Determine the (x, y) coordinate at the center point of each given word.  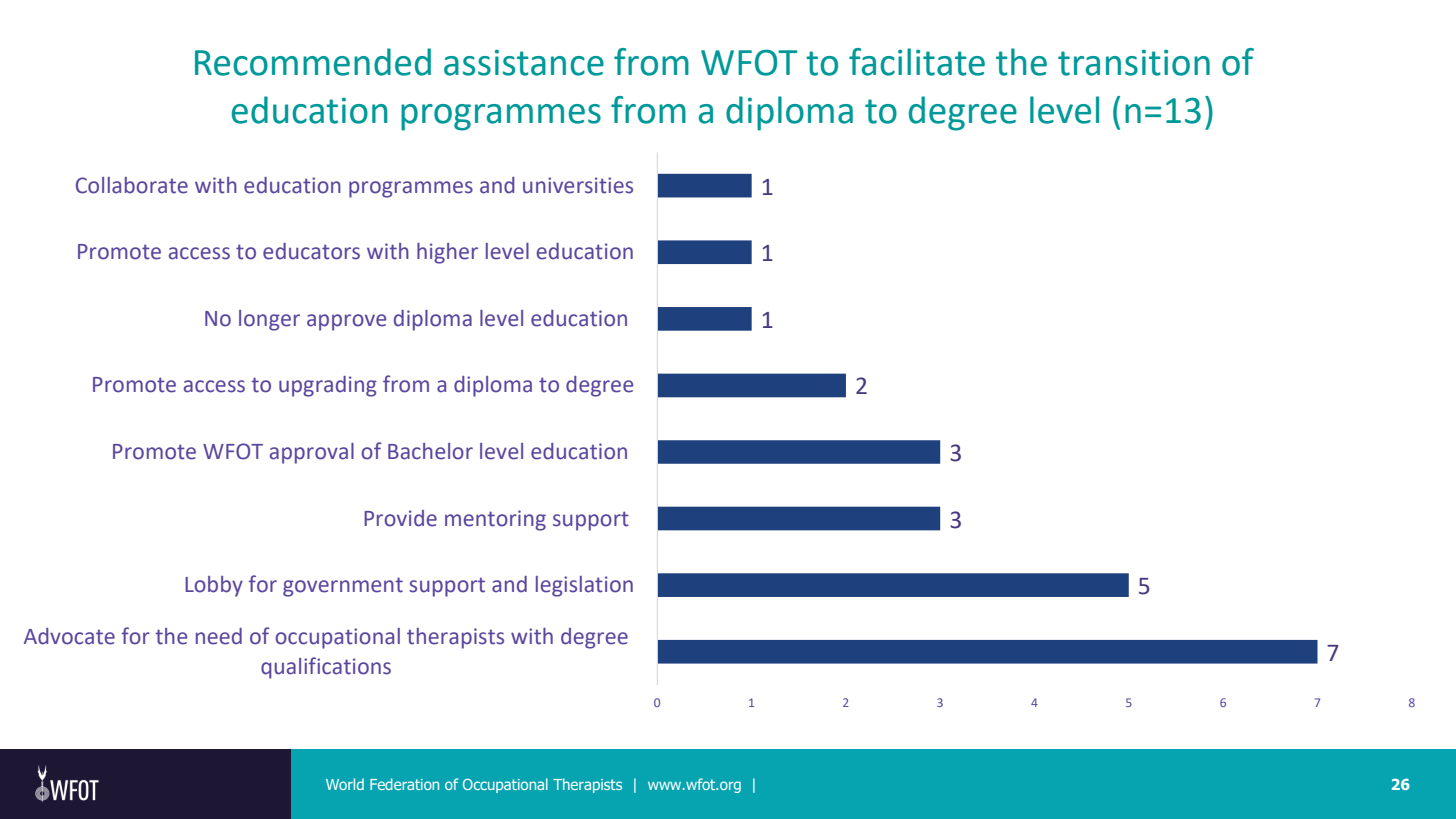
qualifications (326, 668)
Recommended (313, 62)
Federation (404, 784)
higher (447, 253)
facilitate (917, 62)
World (345, 784)
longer (269, 320)
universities (578, 185)
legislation (584, 586)
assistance (524, 63)
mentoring (495, 520)
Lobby (214, 586)
